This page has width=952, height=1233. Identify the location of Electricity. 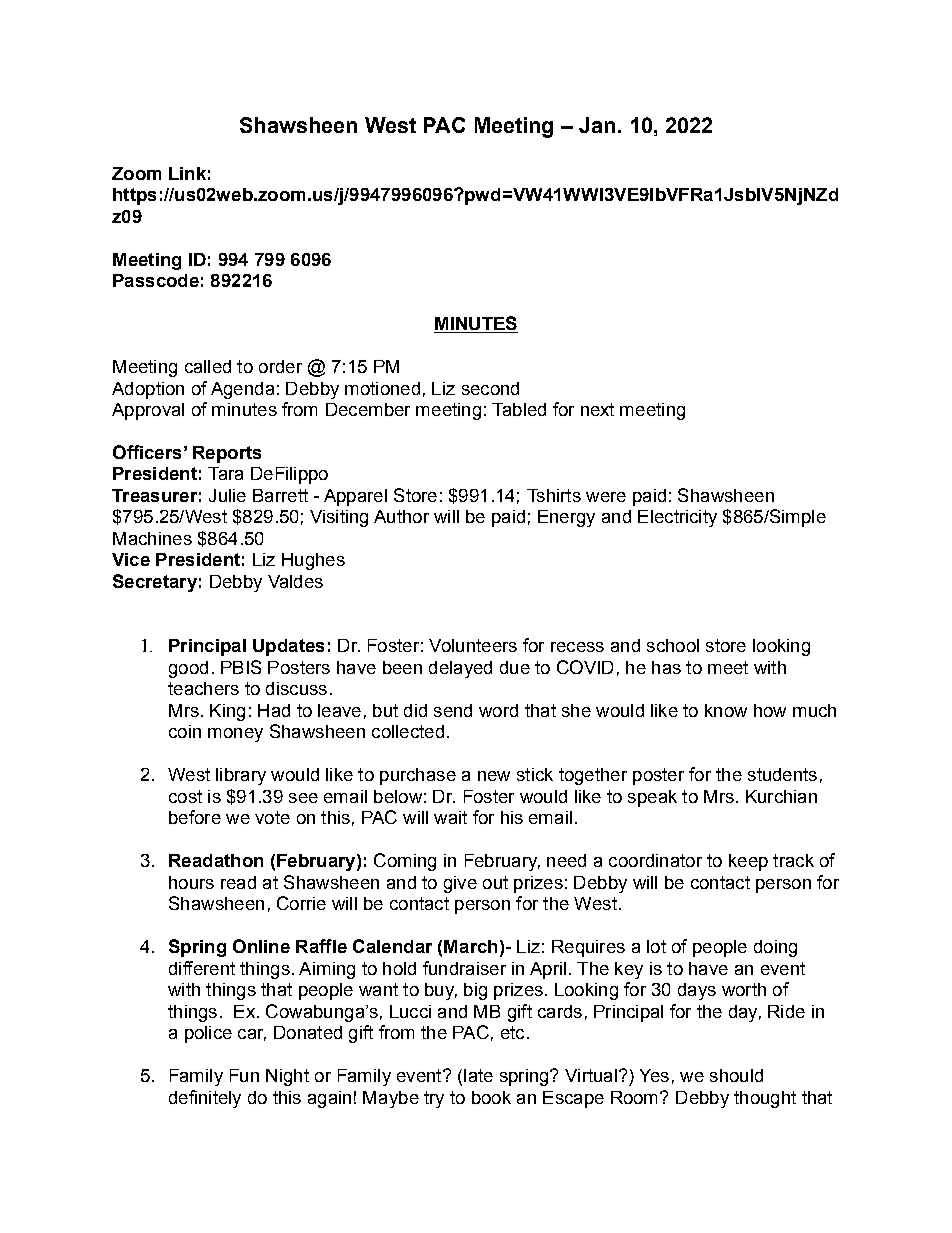
(677, 518).
